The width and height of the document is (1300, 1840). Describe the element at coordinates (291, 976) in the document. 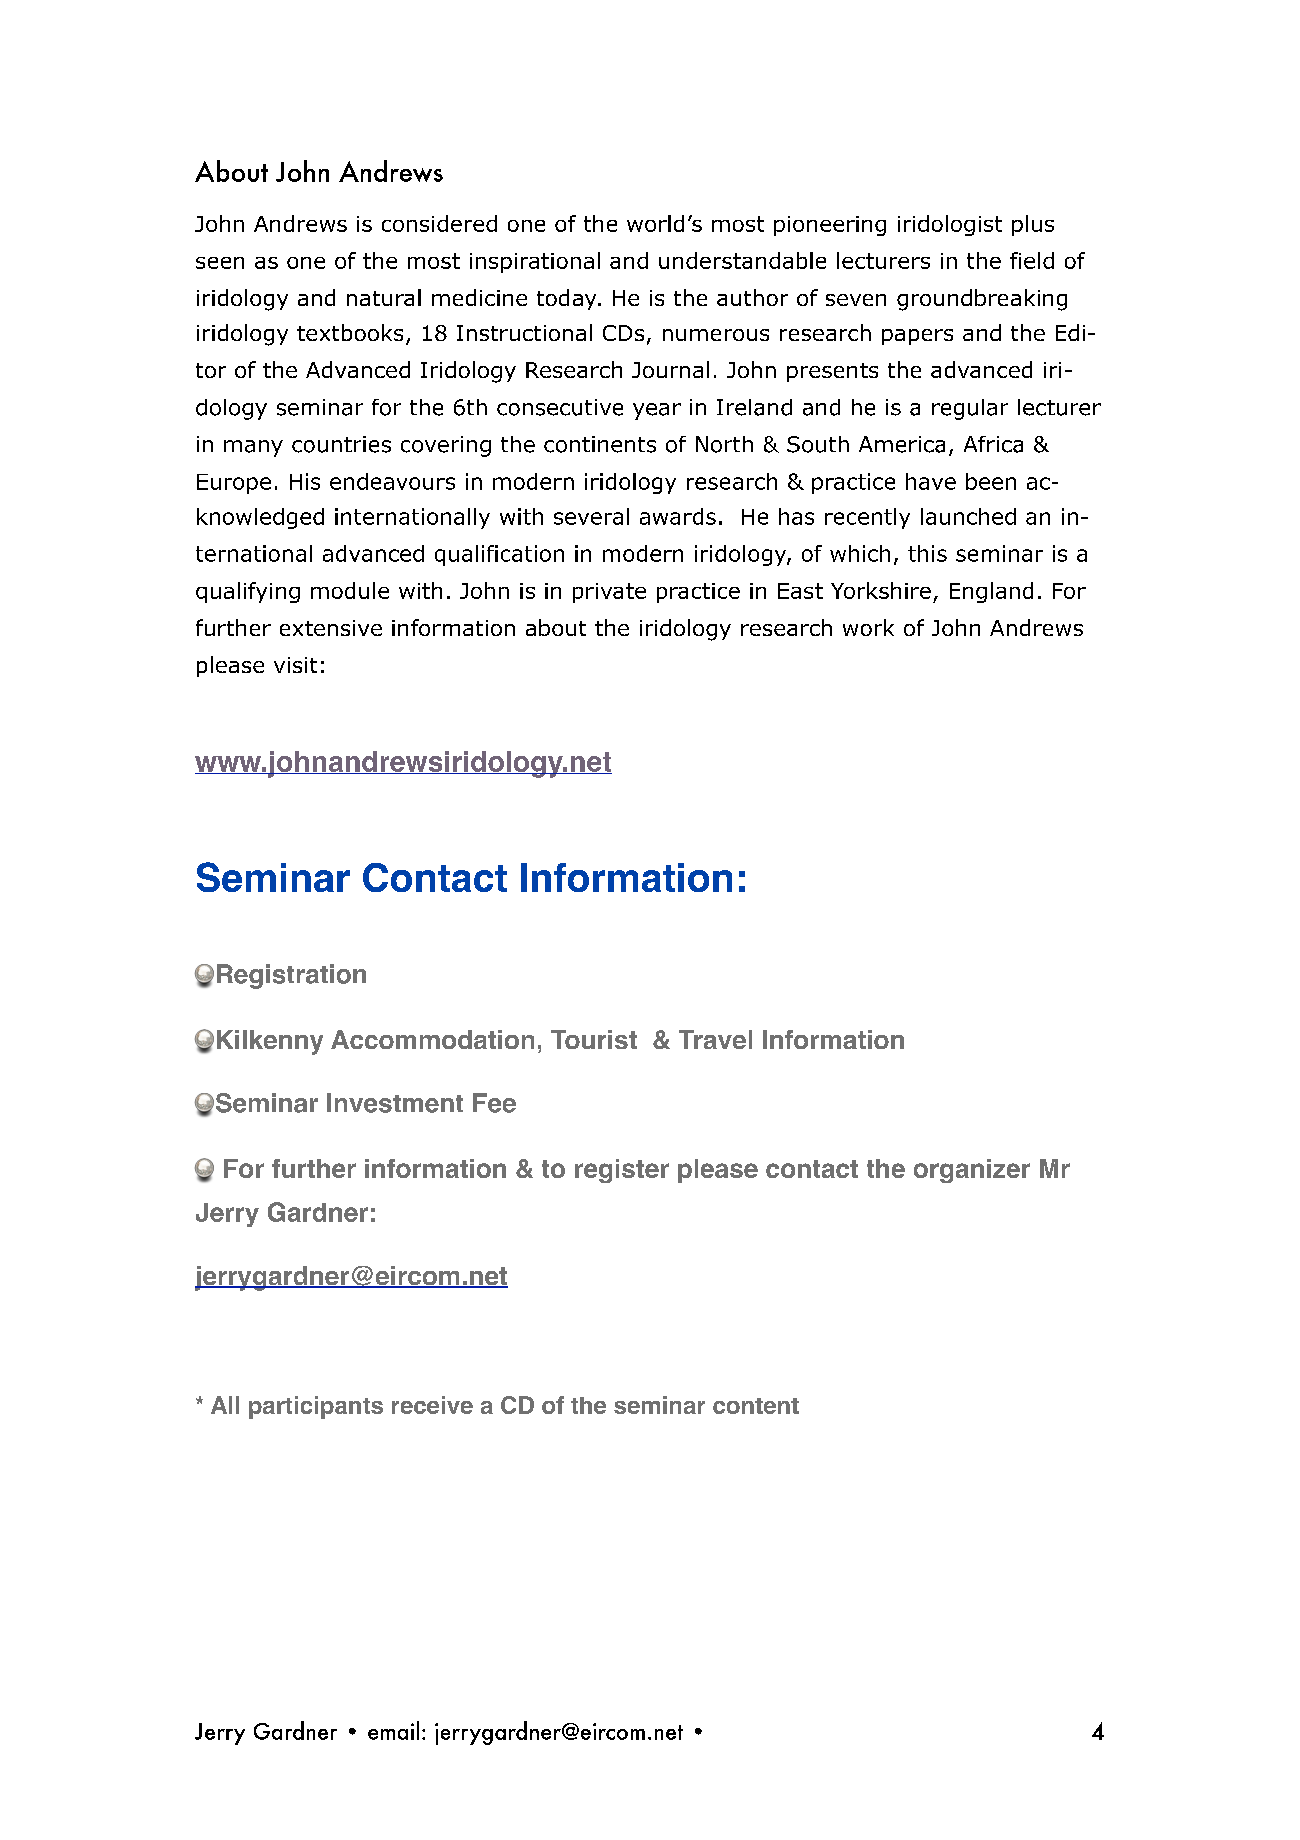

I see `Registration` at that location.
